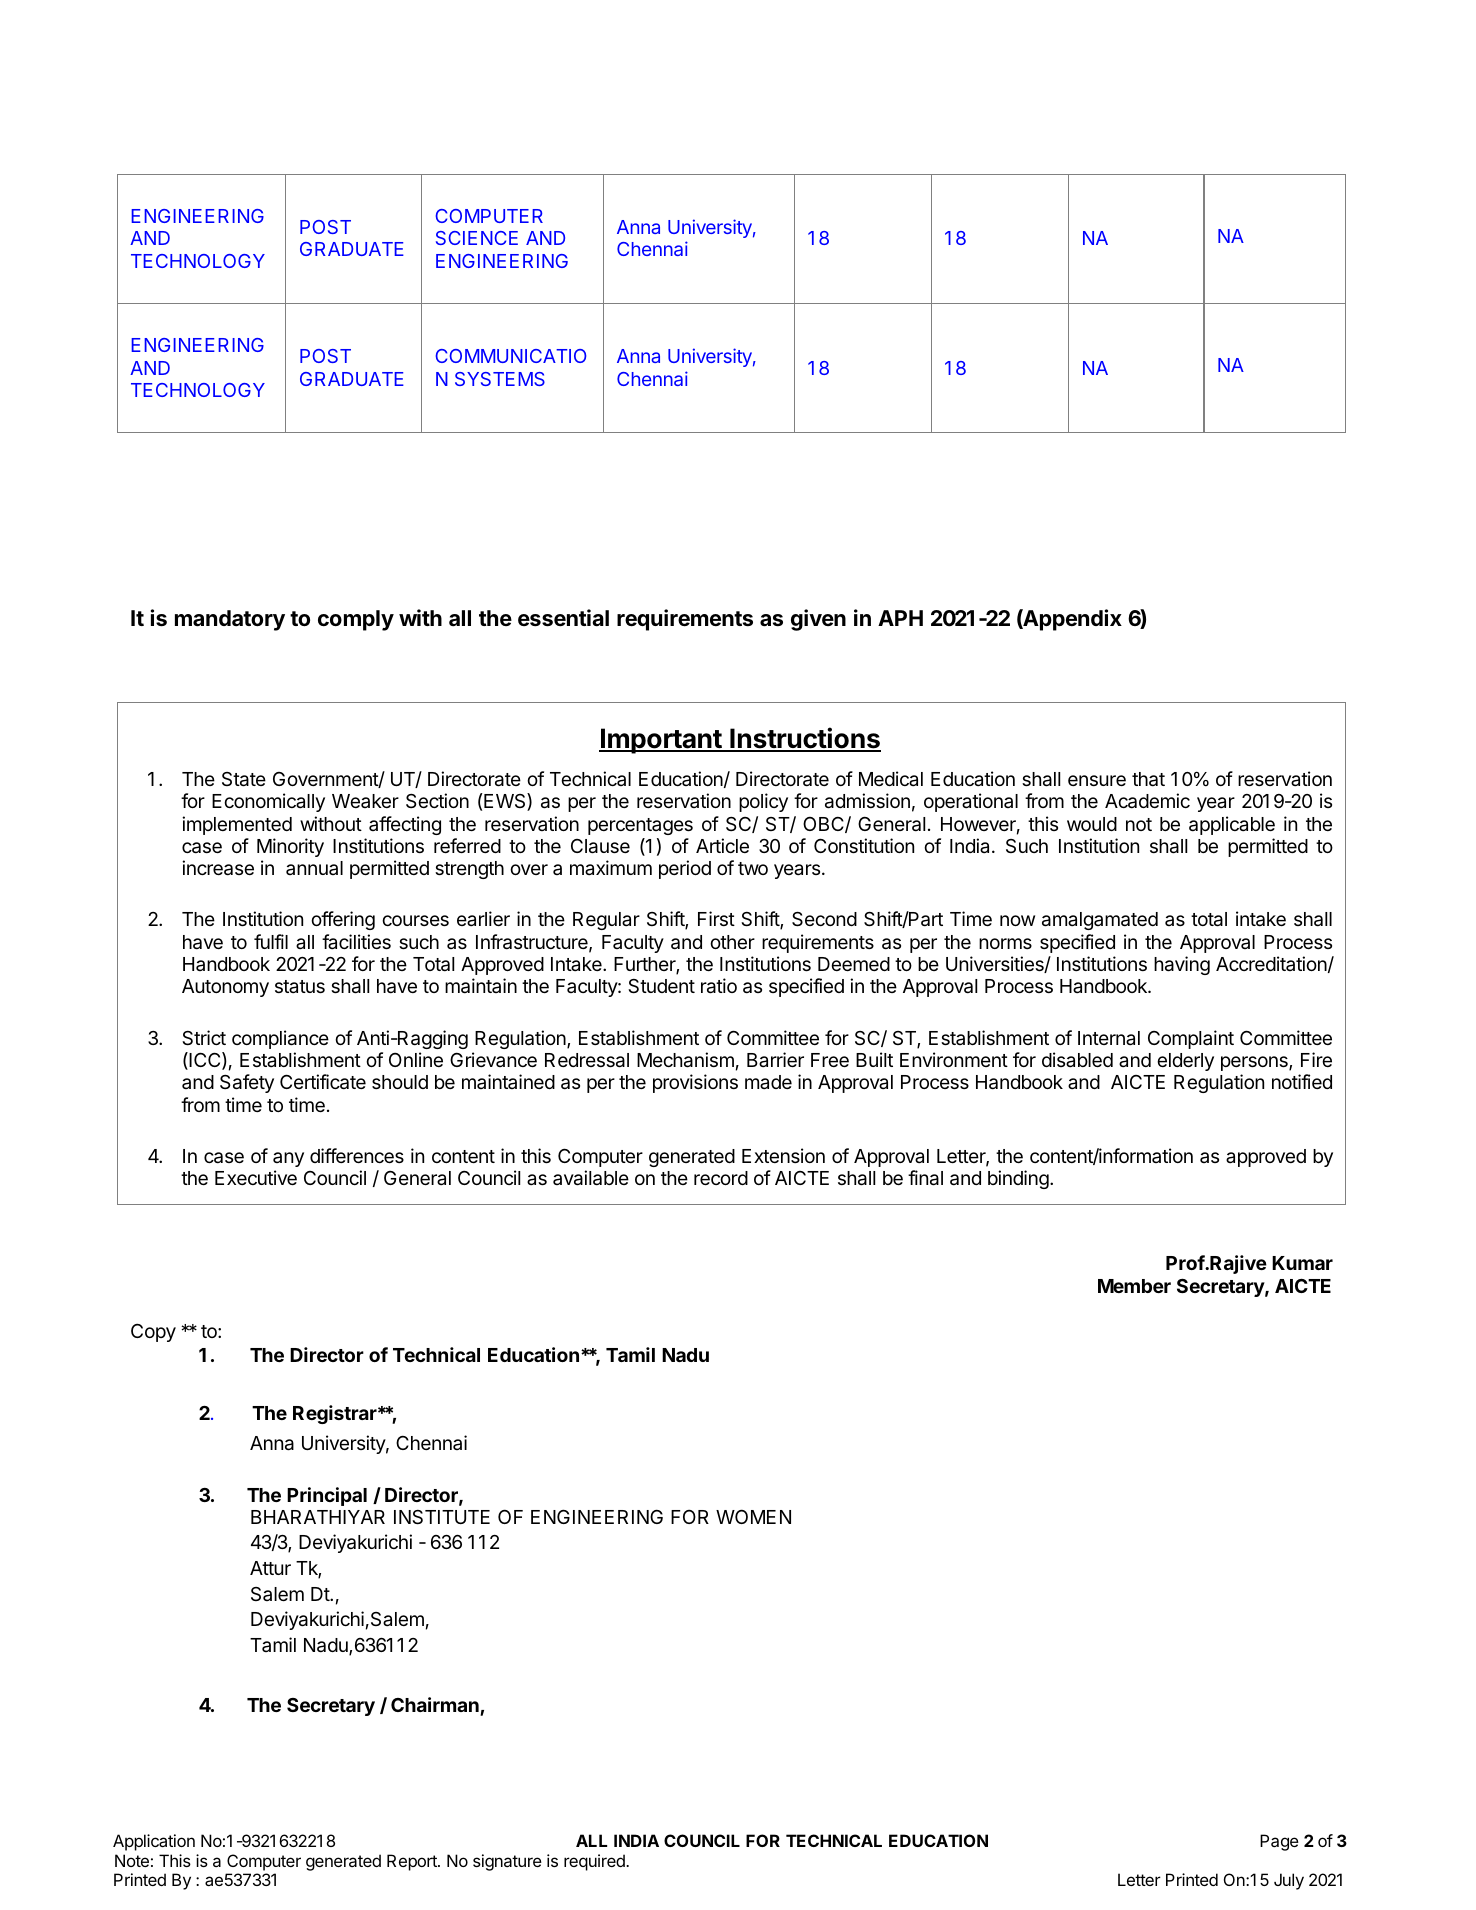 The image size is (1476, 1910). What do you see at coordinates (763, 802) in the screenshot?
I see `policy` at bounding box center [763, 802].
